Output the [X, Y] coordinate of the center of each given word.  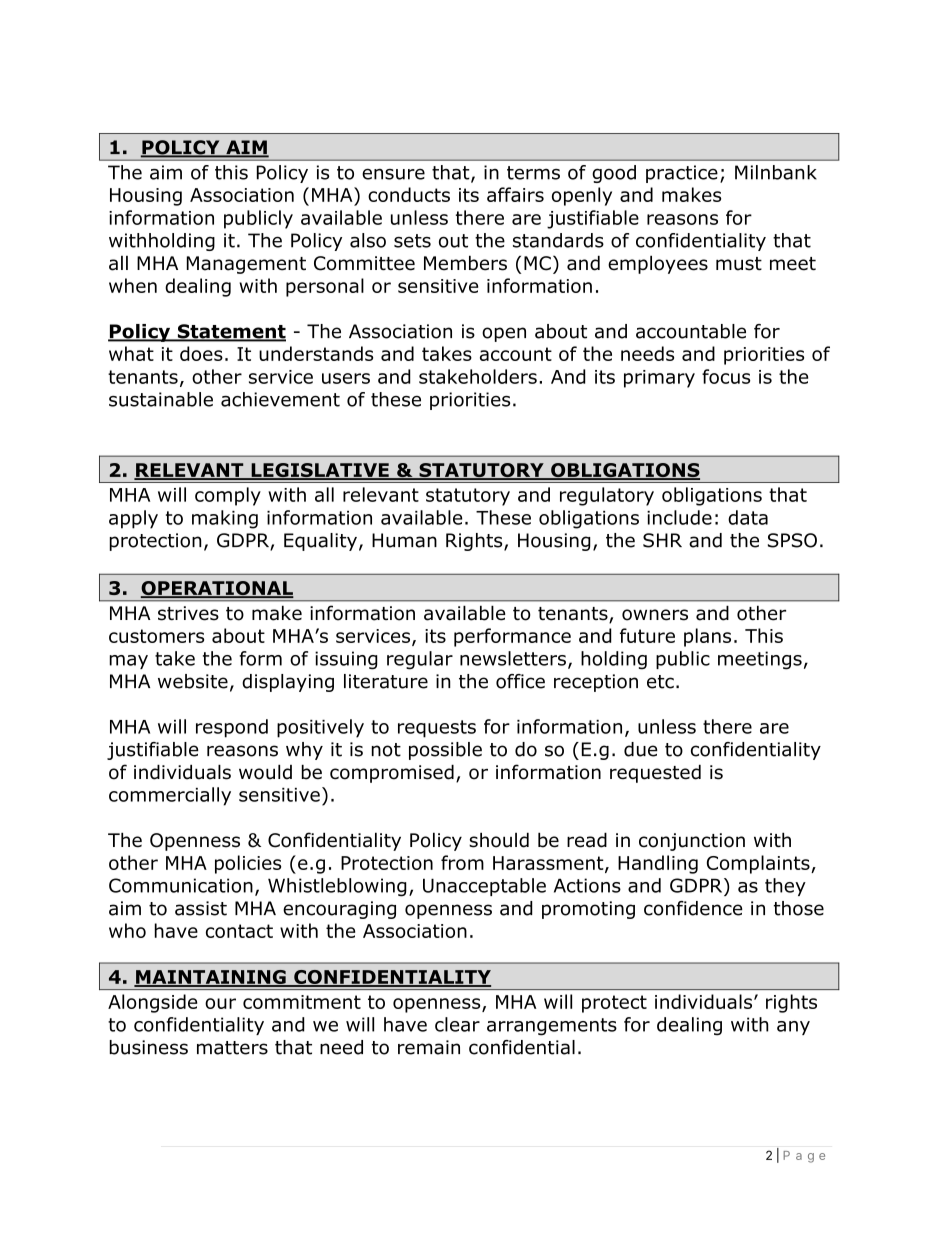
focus [726, 376]
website [193, 681]
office [520, 681]
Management [246, 265]
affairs [515, 194]
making [225, 519]
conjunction [692, 842]
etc [660, 682]
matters [232, 1048]
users [346, 378]
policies [248, 864]
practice [682, 174]
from [462, 862]
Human [404, 540]
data [748, 517]
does [201, 353]
